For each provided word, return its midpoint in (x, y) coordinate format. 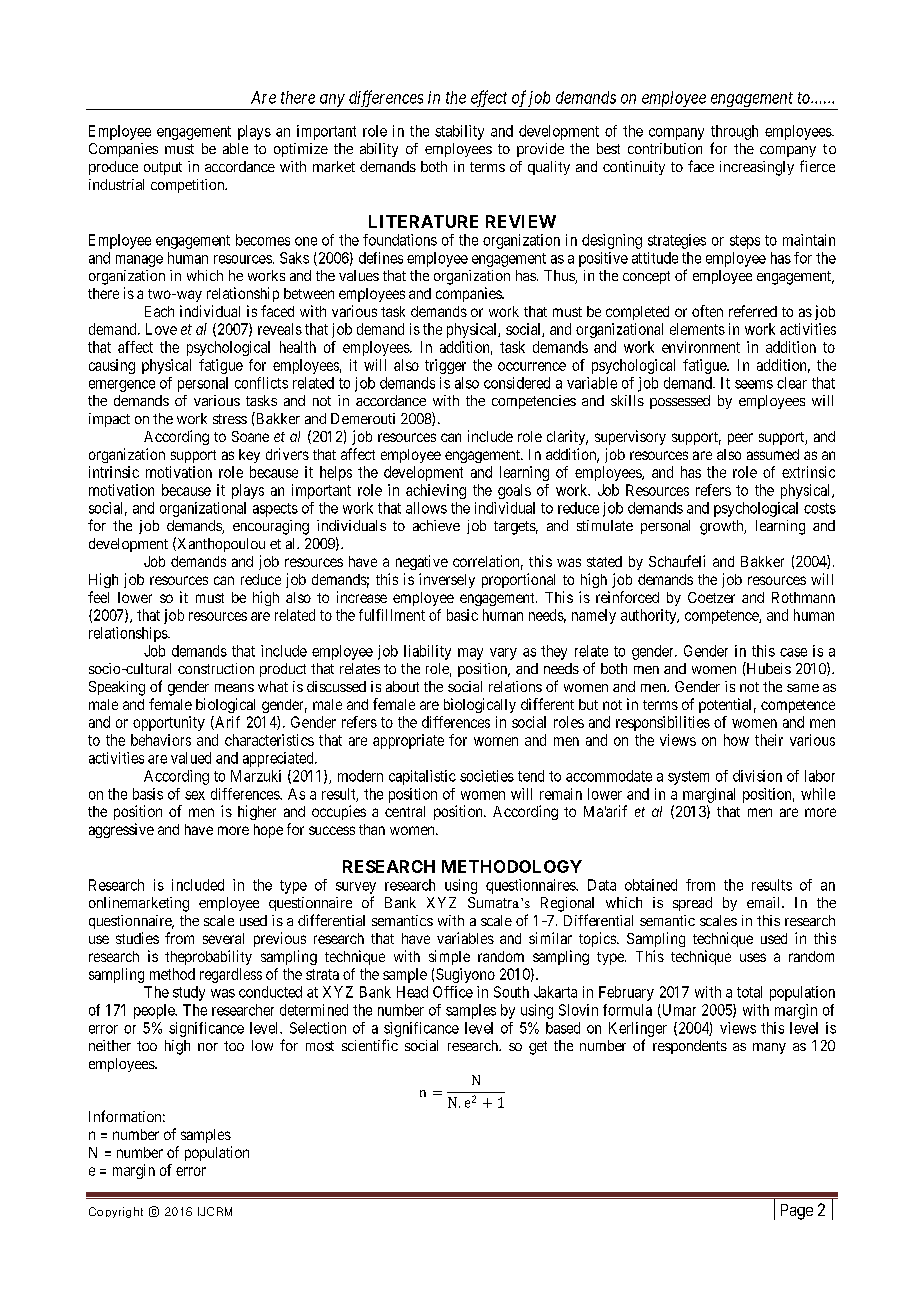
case (793, 652)
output (163, 168)
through (734, 132)
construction (216, 668)
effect (489, 98)
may (470, 654)
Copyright (116, 1212)
